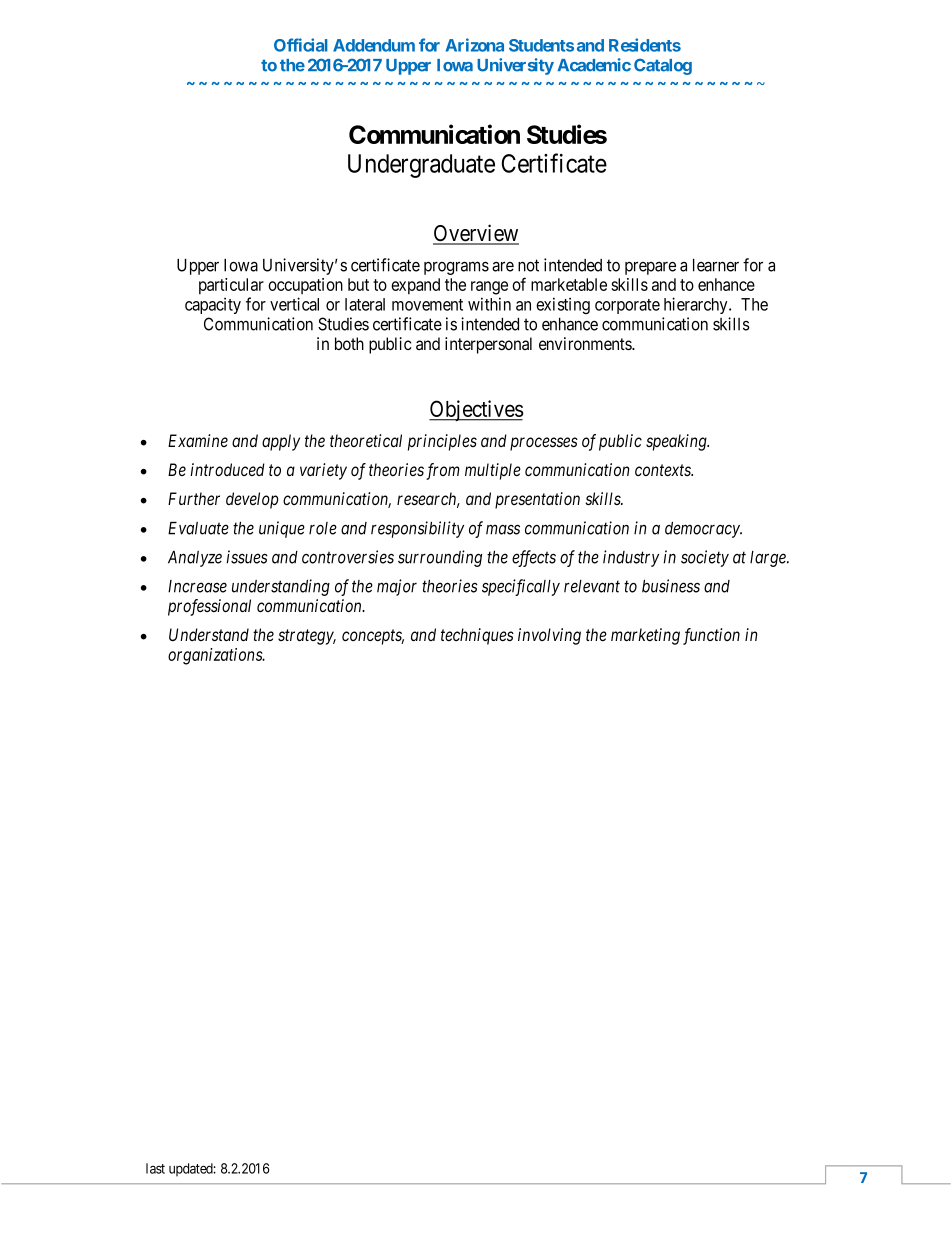 The image size is (952, 1233). I want to click on Examine, so click(198, 440).
